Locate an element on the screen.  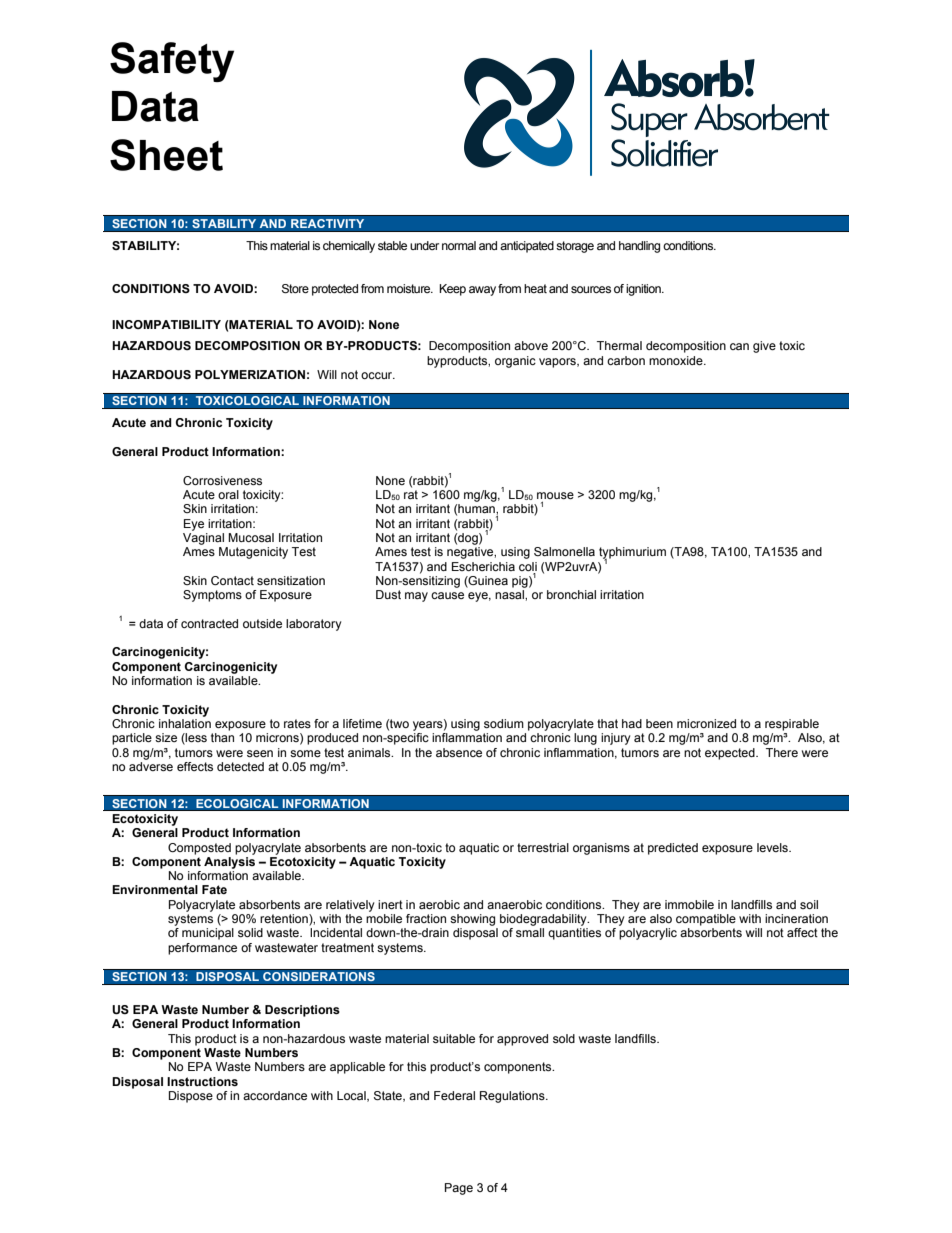
Safety is located at coordinates (172, 62).
